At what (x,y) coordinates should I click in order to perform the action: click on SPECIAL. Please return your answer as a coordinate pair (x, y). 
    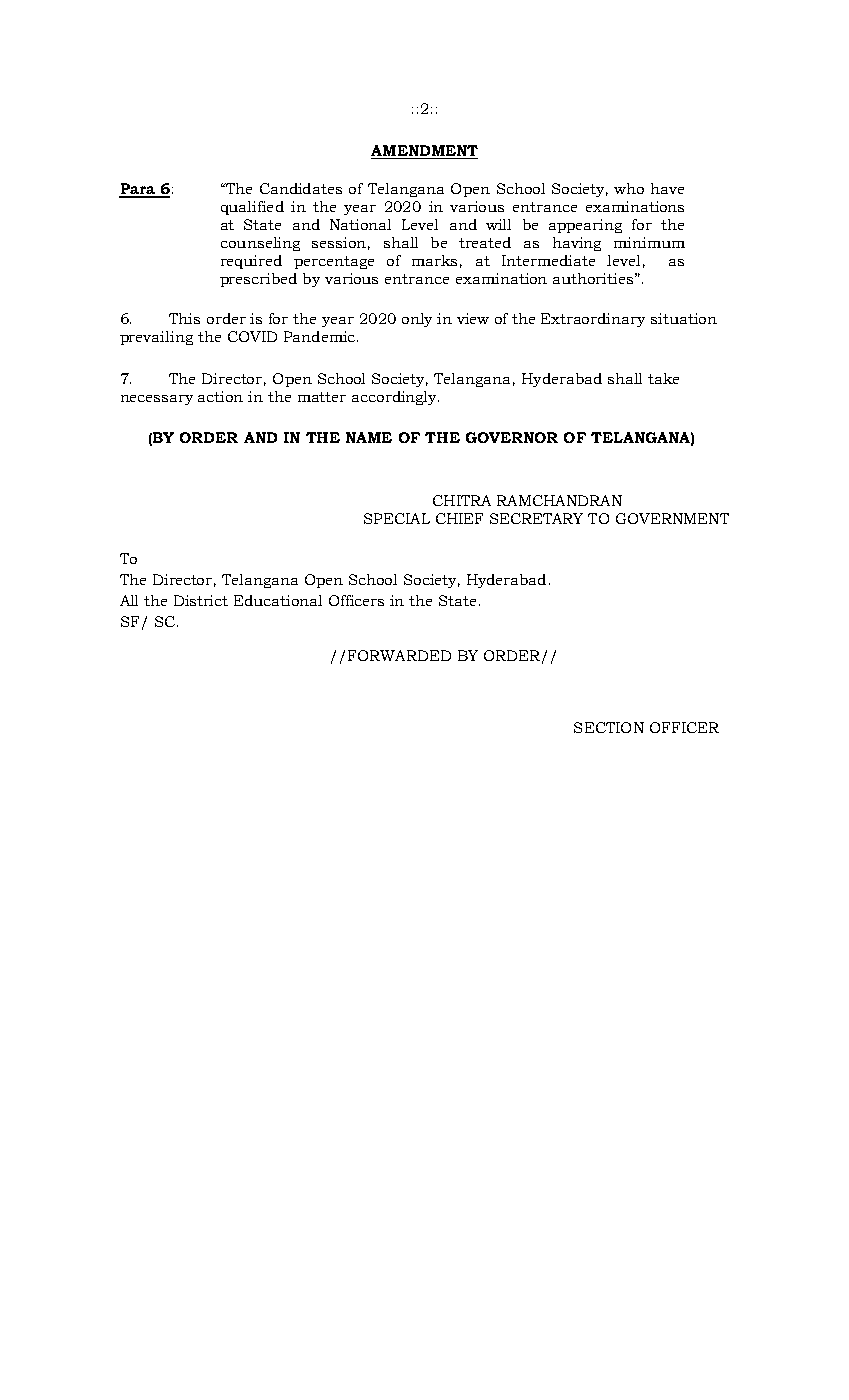
    Looking at the image, I should click on (397, 518).
